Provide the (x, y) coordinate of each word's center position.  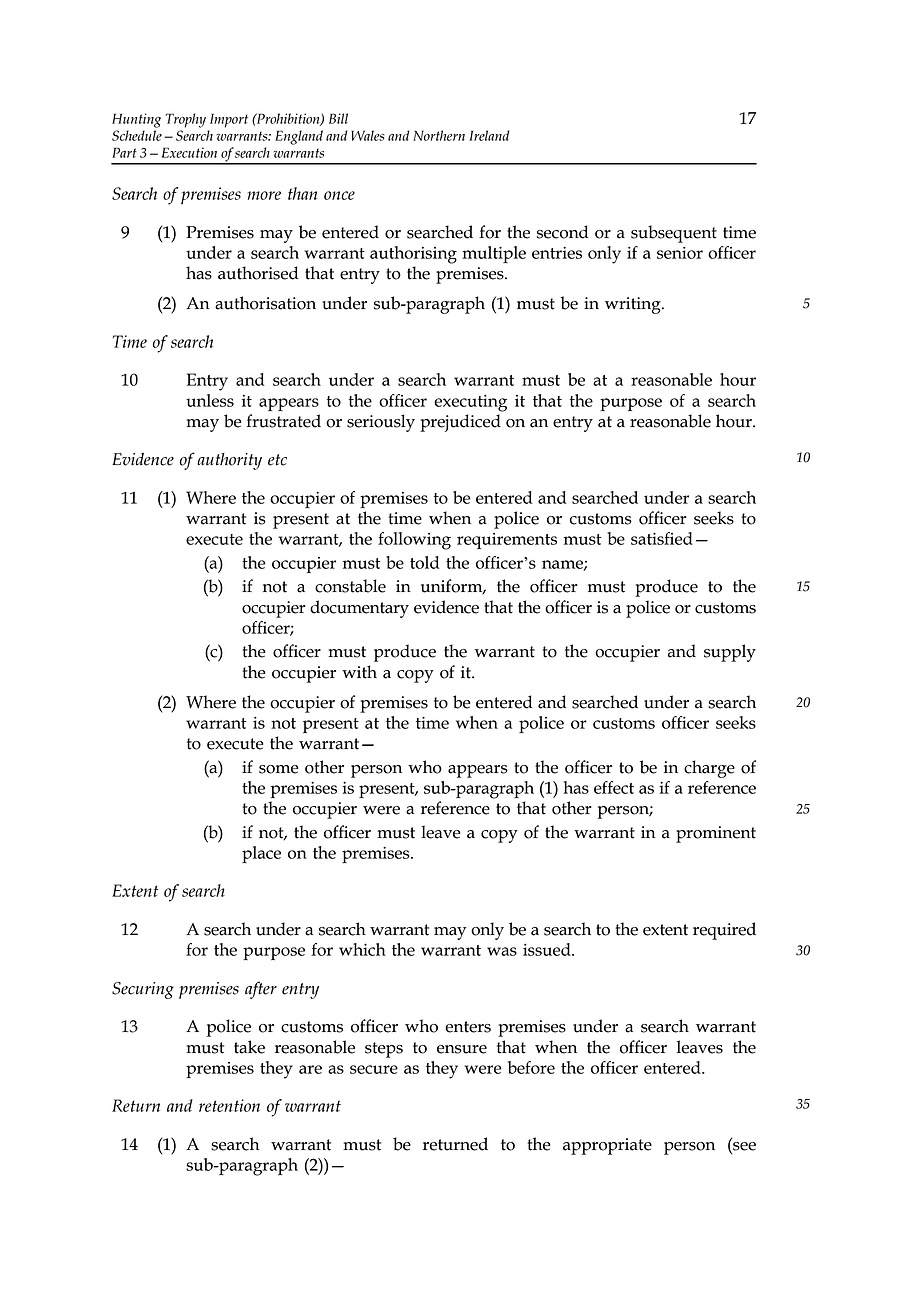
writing (634, 305)
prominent (716, 834)
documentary (359, 609)
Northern (439, 135)
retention (229, 1105)
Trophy (185, 120)
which (362, 949)
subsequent (674, 234)
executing (470, 403)
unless (210, 400)
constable (350, 586)
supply (730, 653)
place (261, 854)
